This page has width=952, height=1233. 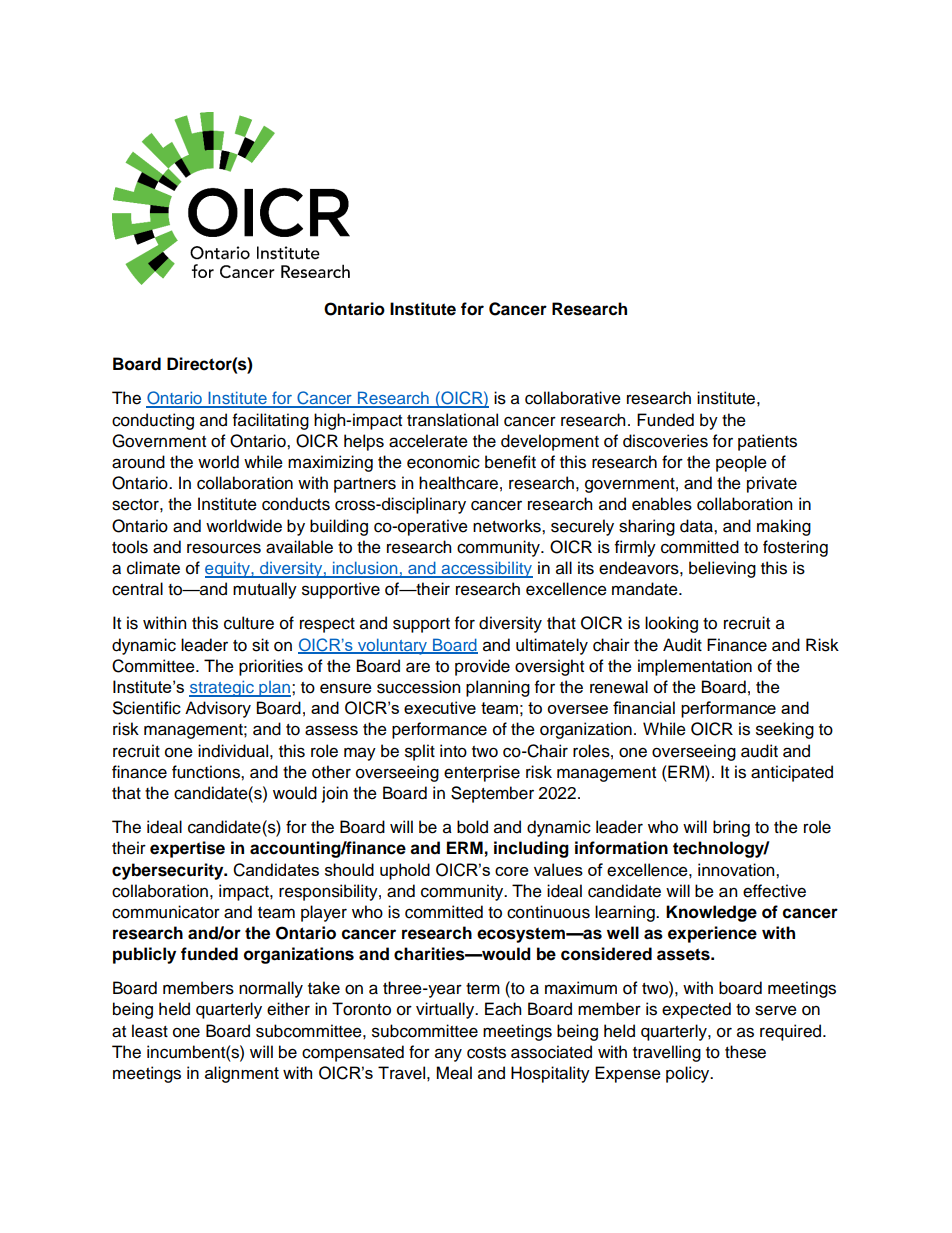 What do you see at coordinates (453, 751) in the page?
I see `into` at bounding box center [453, 751].
